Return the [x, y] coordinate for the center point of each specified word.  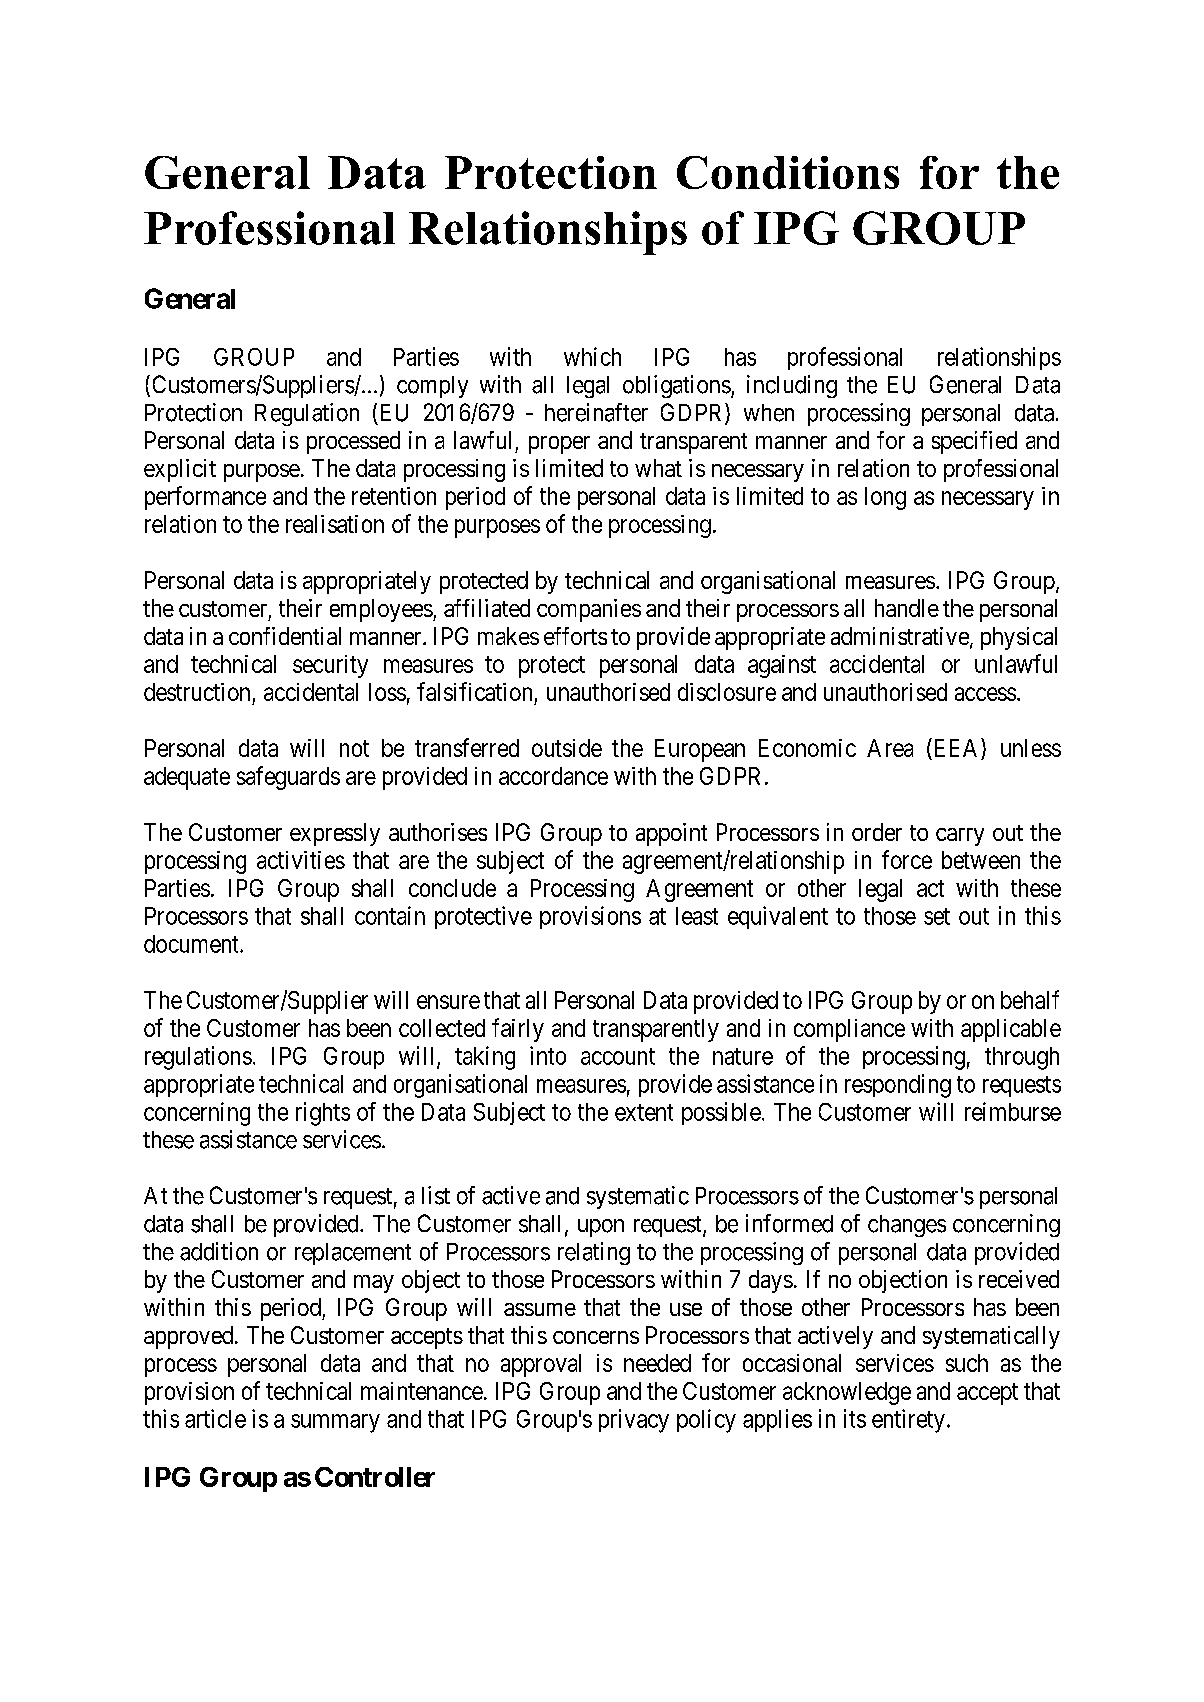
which [592, 356]
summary [335, 1423]
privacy [634, 1421]
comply [432, 387]
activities [301, 860]
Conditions [788, 172]
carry [960, 837]
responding [898, 1086]
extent [644, 1112]
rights [323, 1114]
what [658, 468]
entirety [908, 1421]
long [885, 498]
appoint [671, 834]
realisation [335, 524]
